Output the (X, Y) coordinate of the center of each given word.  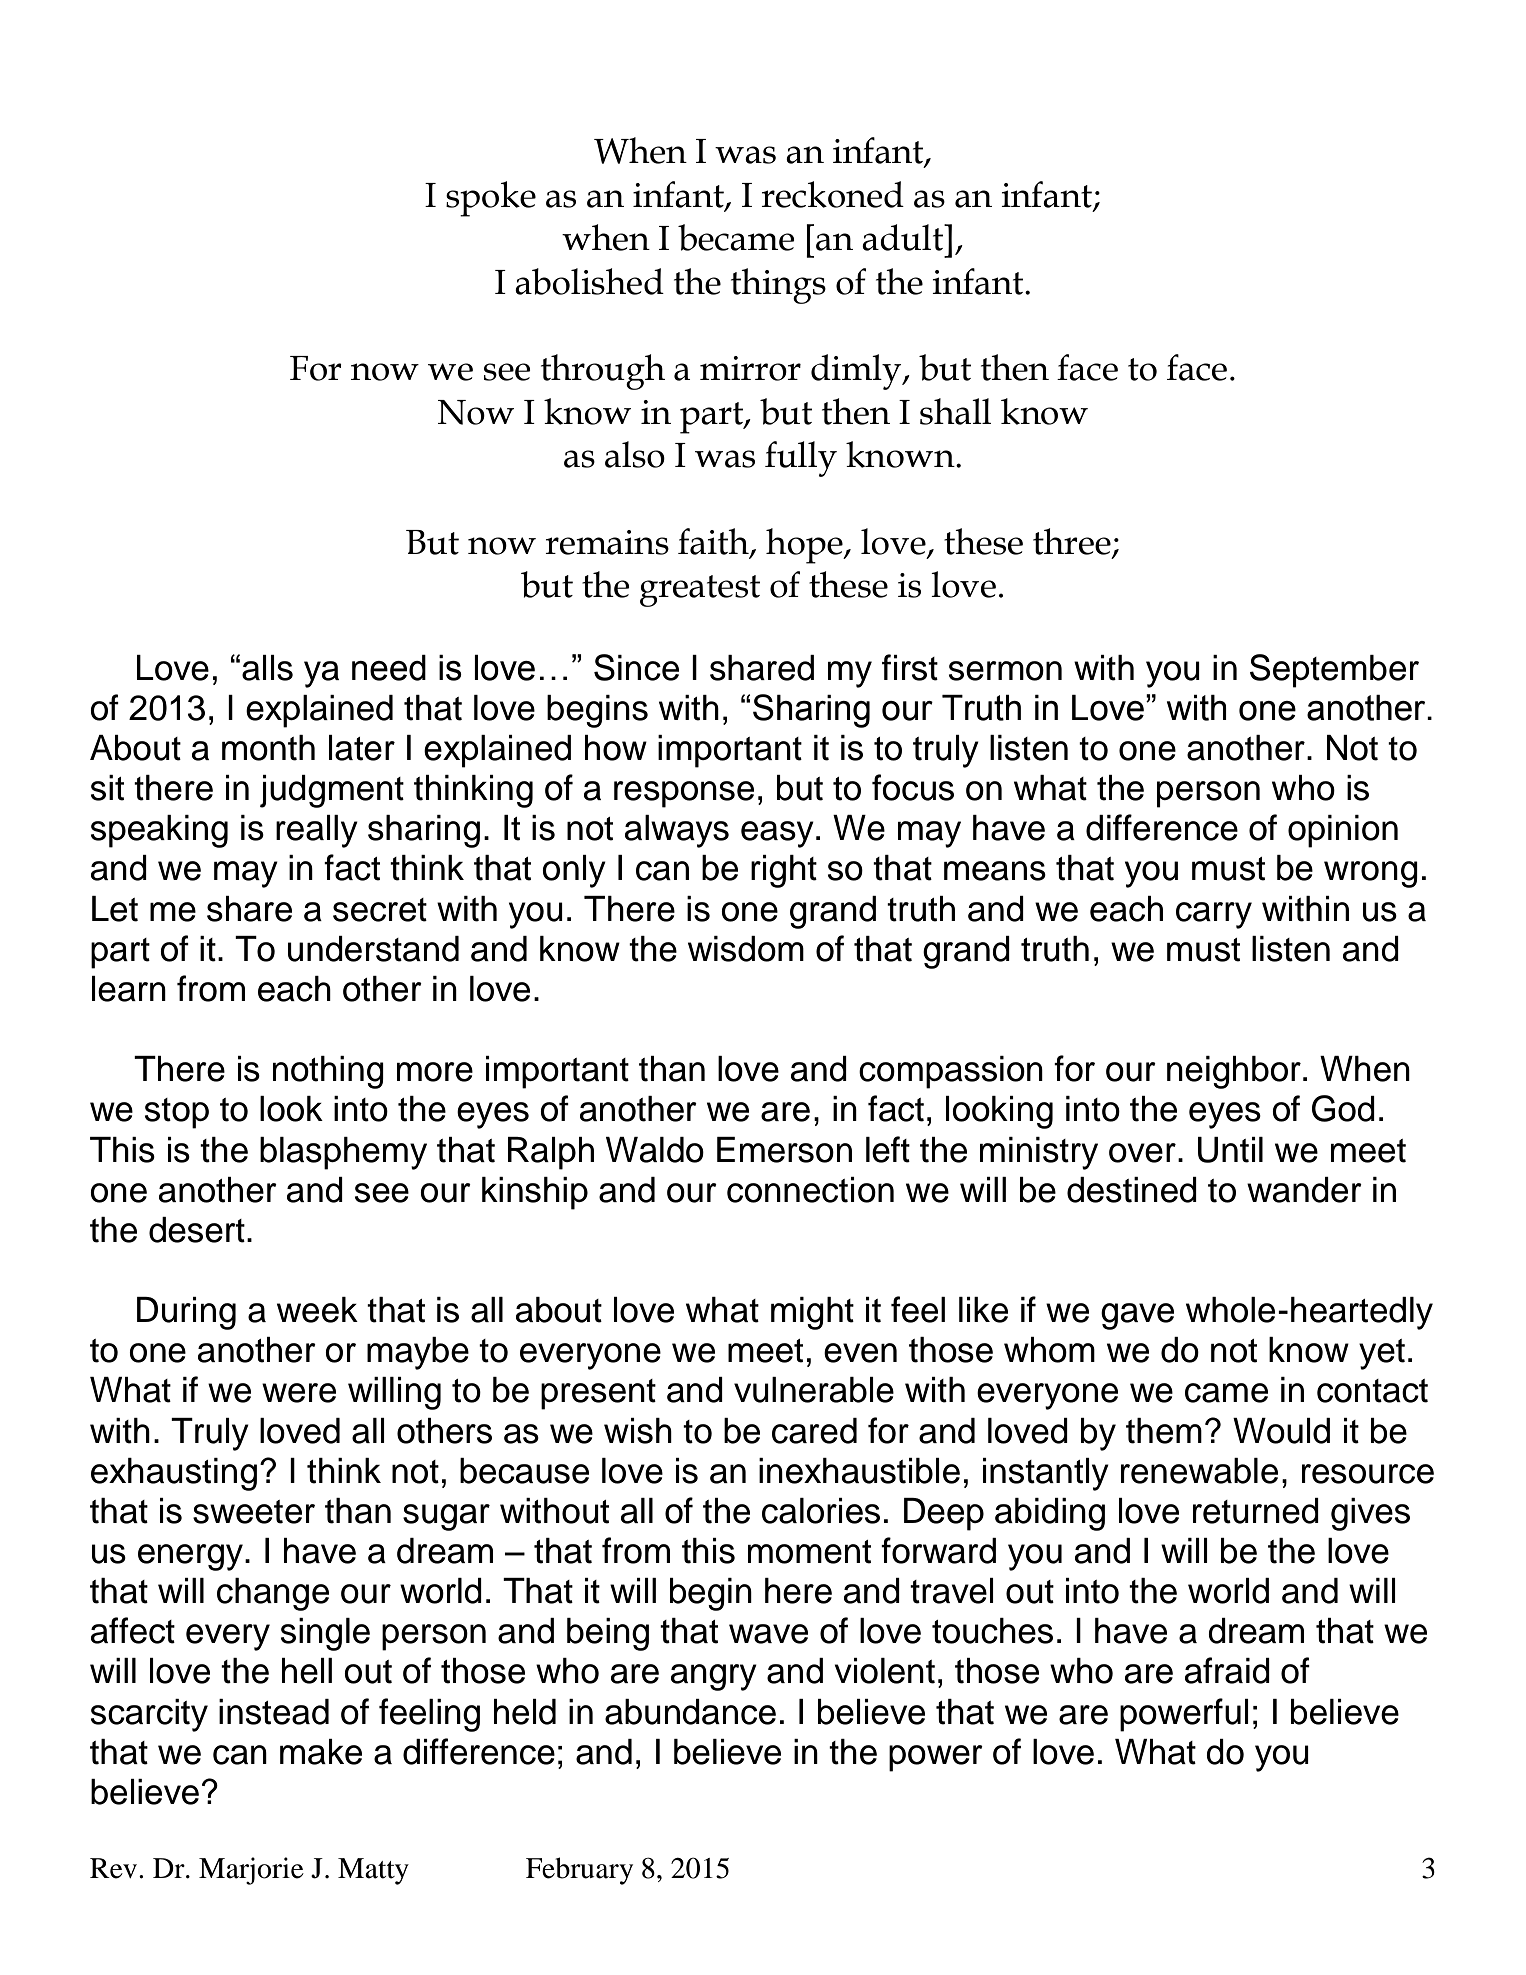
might (812, 1313)
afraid (1227, 1670)
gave (1137, 1316)
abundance (690, 1712)
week (317, 1310)
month (268, 748)
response (684, 794)
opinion (1343, 831)
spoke (491, 199)
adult (904, 237)
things (778, 286)
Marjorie (251, 1871)
